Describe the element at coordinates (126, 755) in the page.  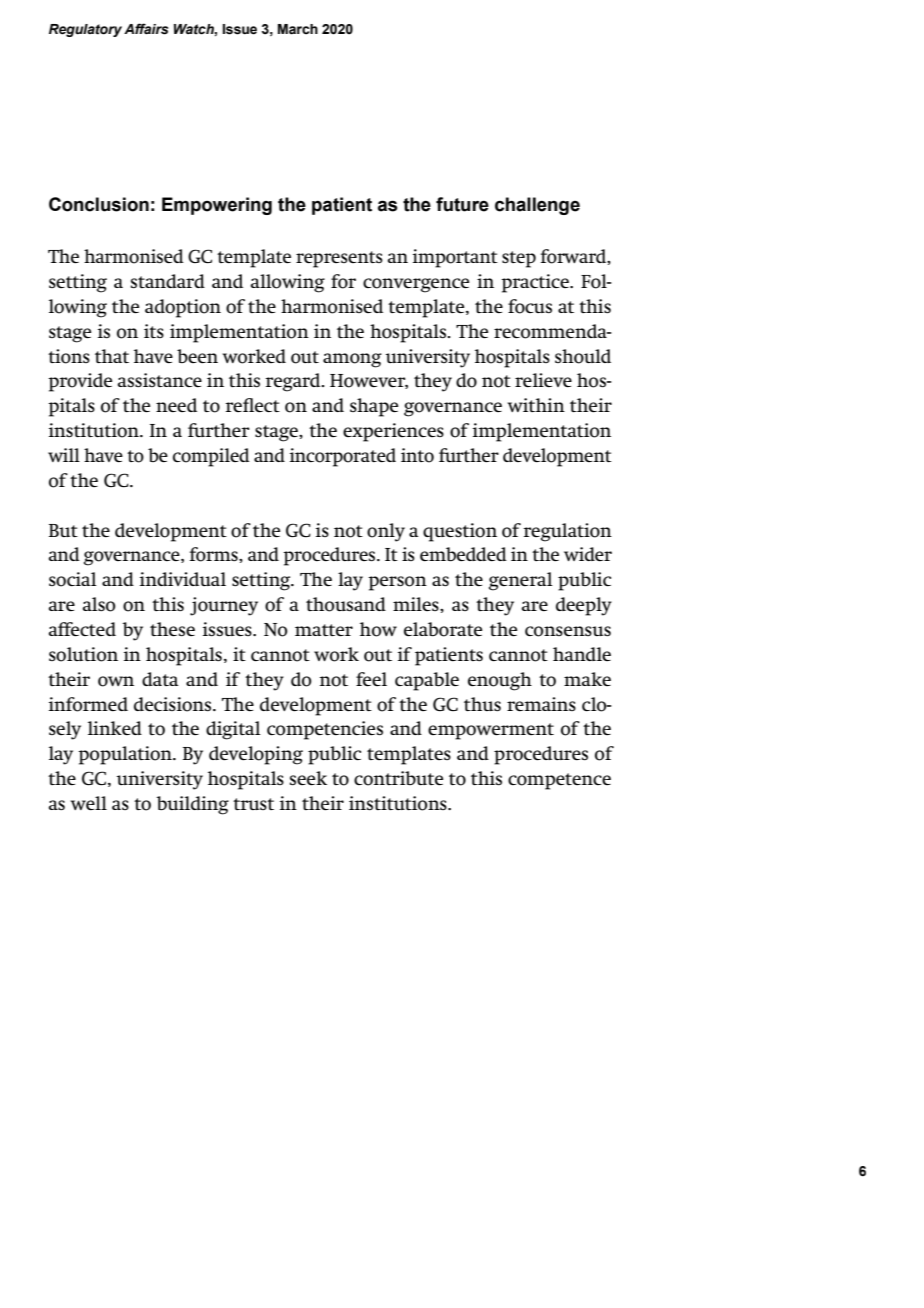
I see `population` at that location.
